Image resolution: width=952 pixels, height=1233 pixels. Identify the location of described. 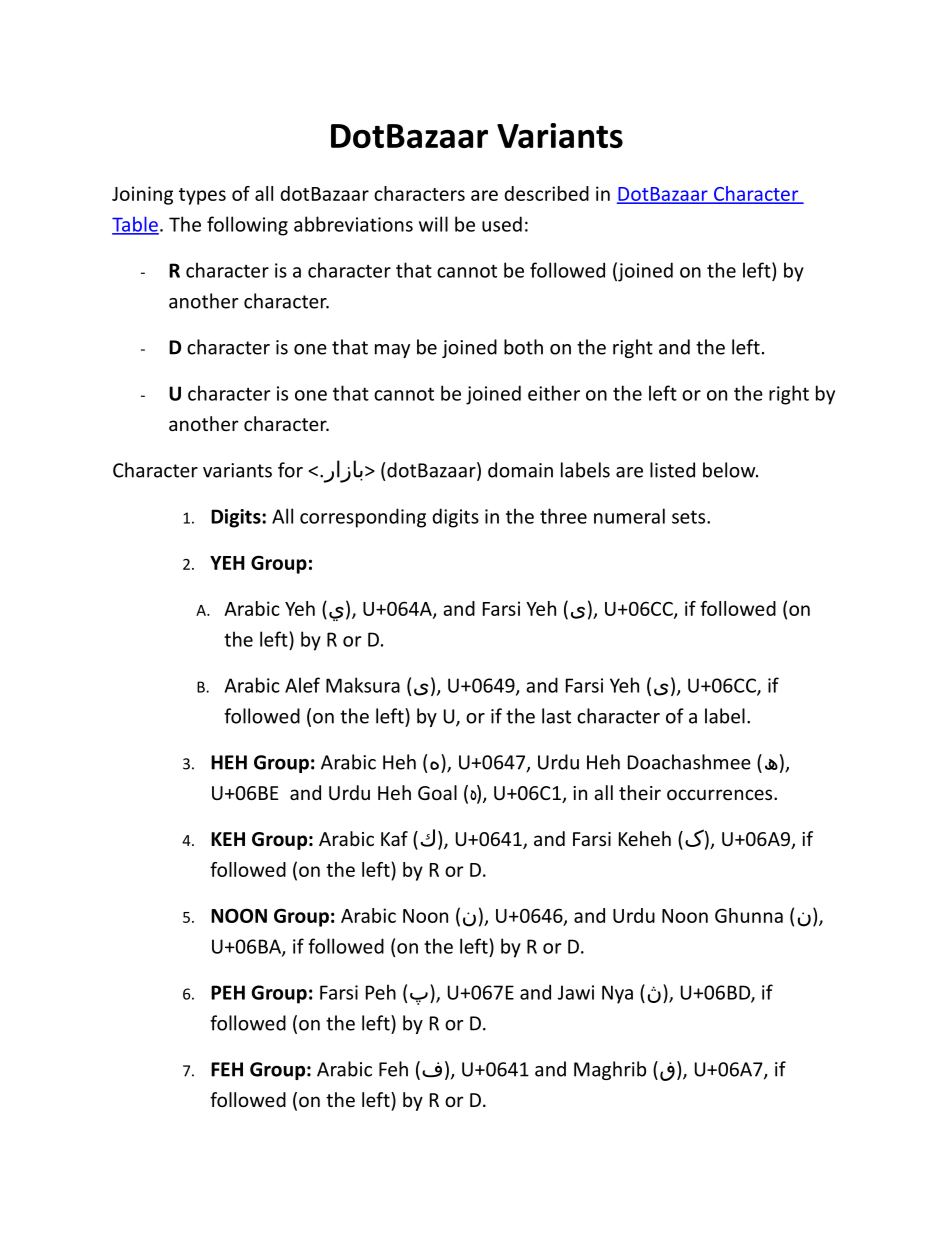
(546, 193).
